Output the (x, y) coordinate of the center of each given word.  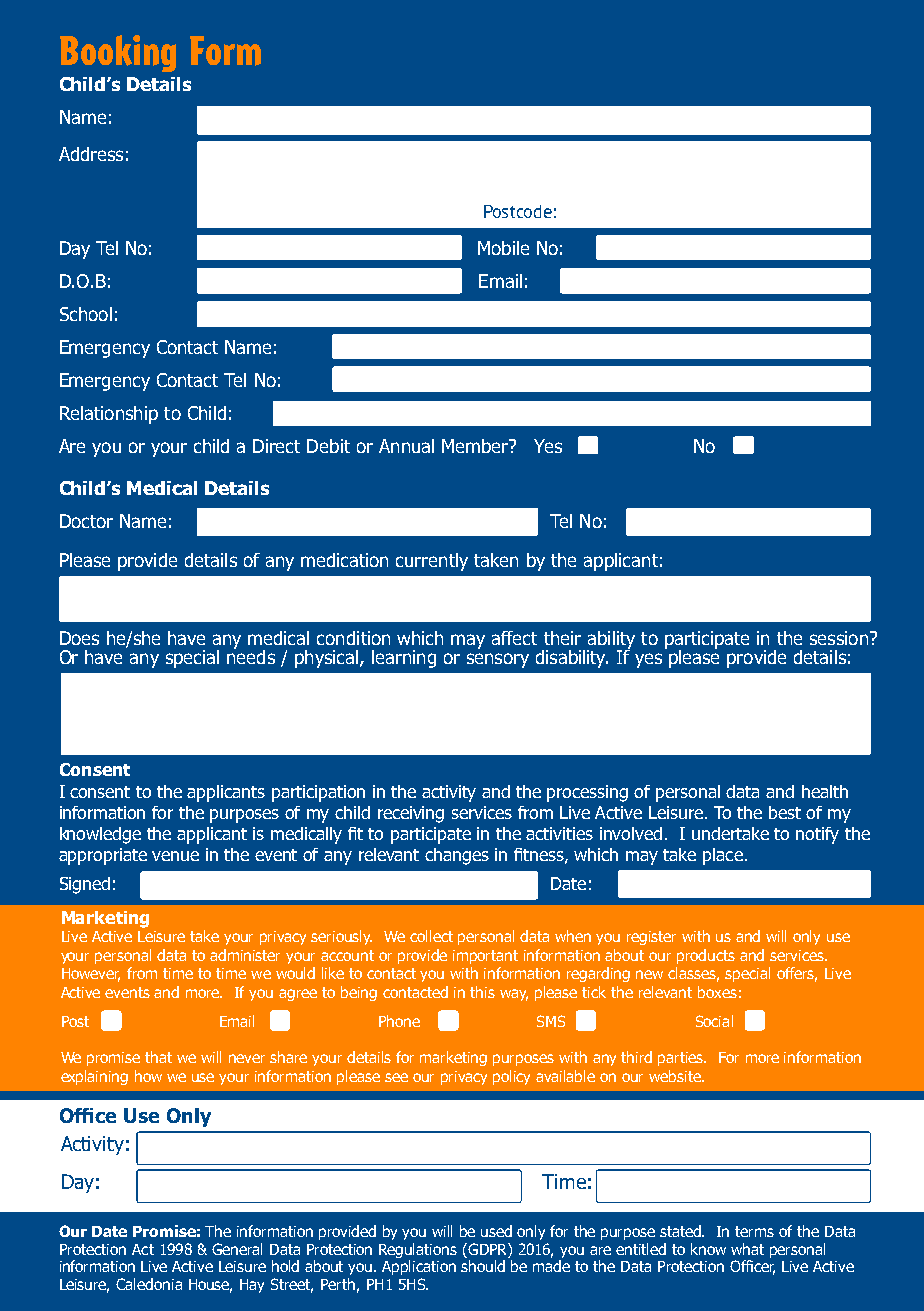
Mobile (503, 248)
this (482, 992)
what (747, 1249)
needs (251, 655)
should (483, 1266)
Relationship (109, 415)
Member (476, 446)
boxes (717, 992)
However (91, 975)
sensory (498, 660)
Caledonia (149, 1284)
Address (91, 154)
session (839, 638)
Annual (406, 446)
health (825, 791)
